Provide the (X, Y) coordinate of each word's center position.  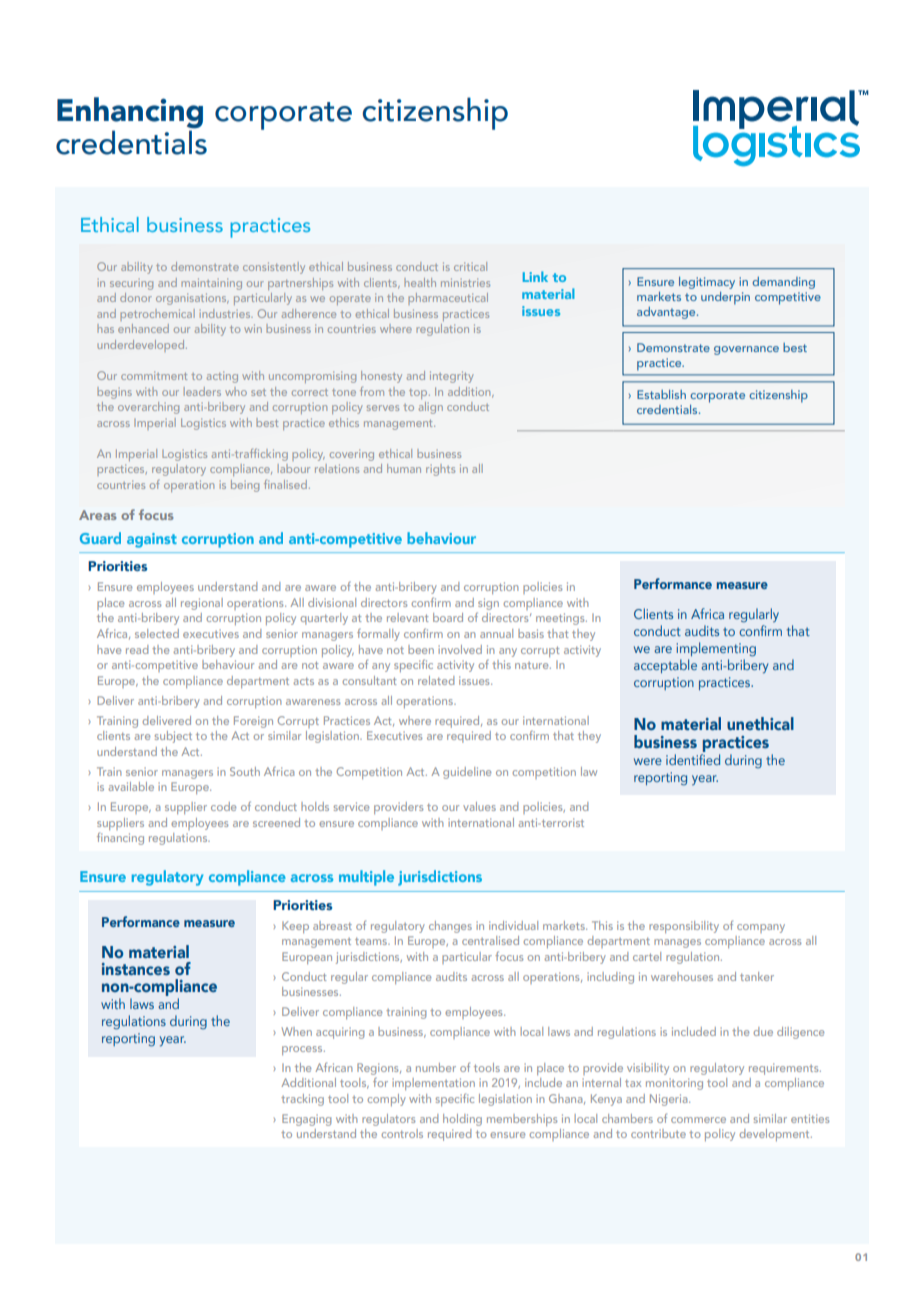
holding (462, 1120)
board (448, 617)
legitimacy (707, 283)
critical (470, 266)
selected (157, 633)
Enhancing (130, 114)
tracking (302, 1100)
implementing (716, 649)
